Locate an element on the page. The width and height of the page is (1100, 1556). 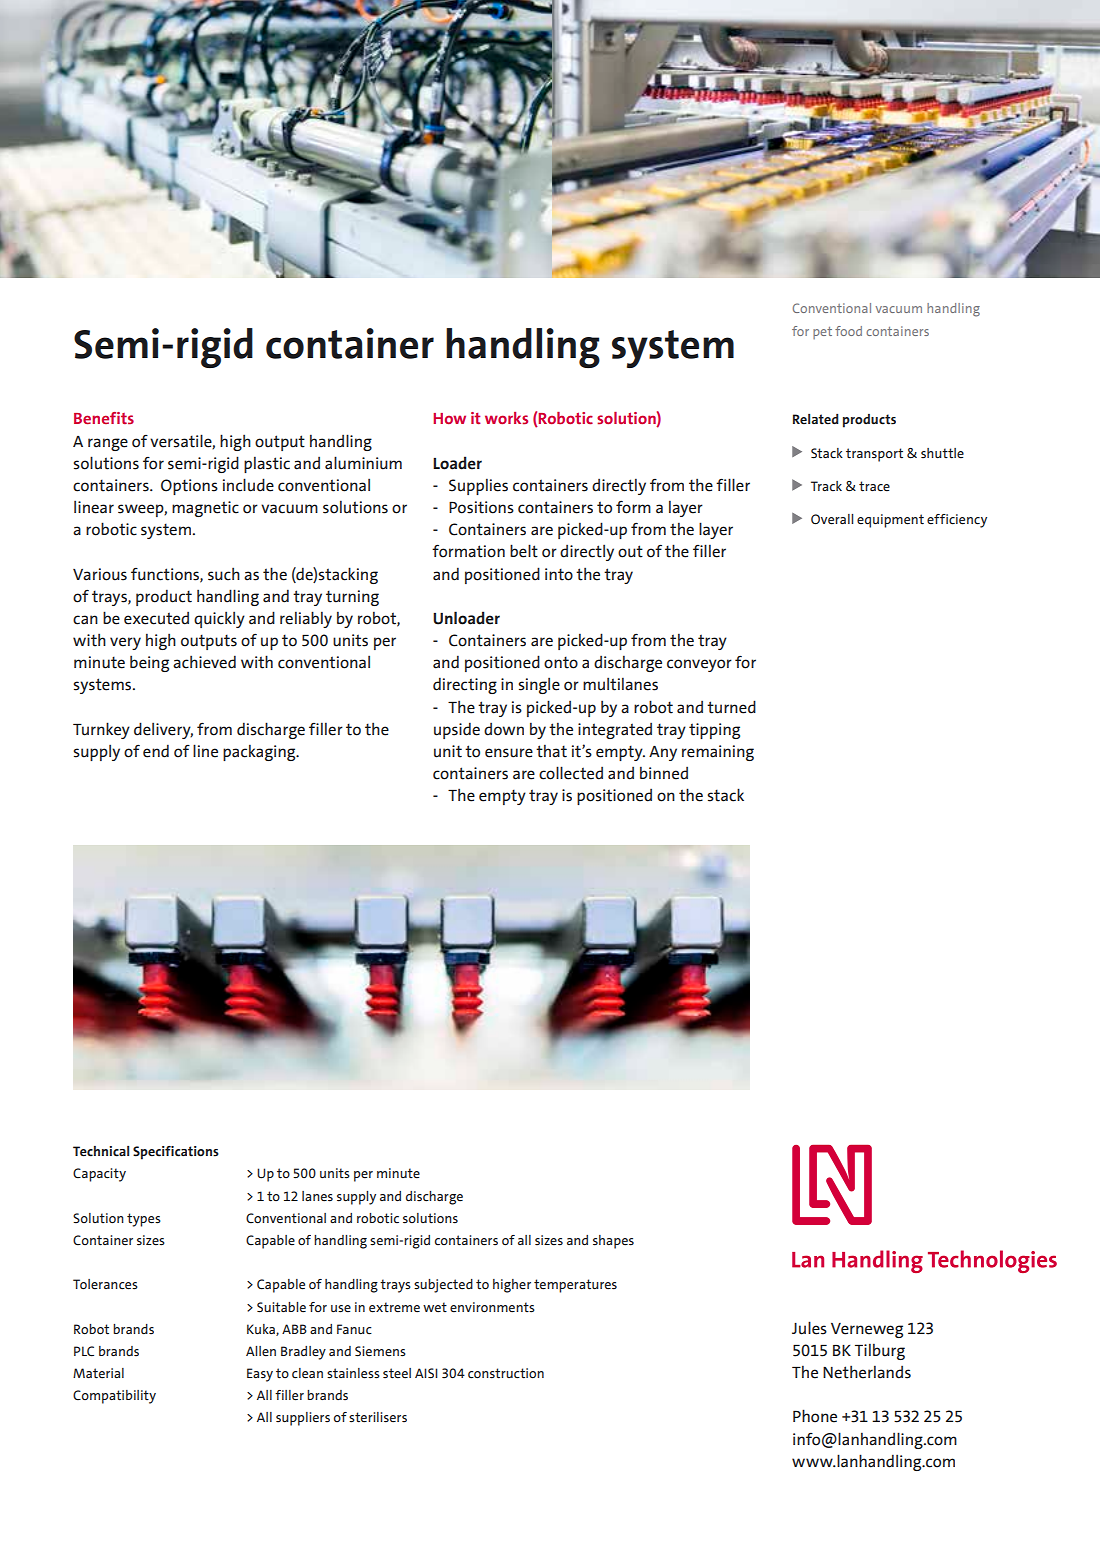
turned is located at coordinates (731, 707).
